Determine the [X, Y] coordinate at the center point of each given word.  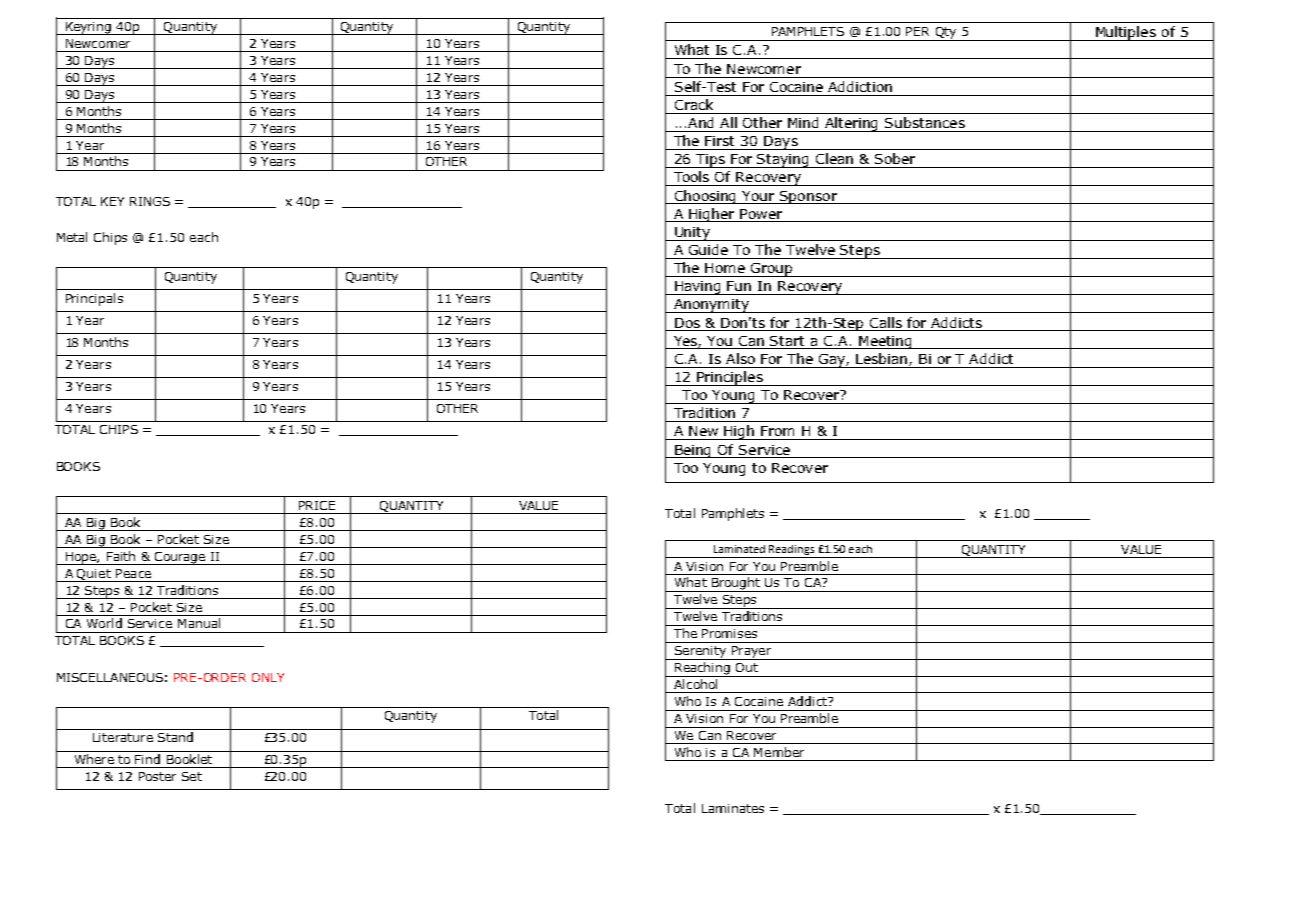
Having [698, 288]
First [719, 141]
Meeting [885, 342]
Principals [94, 299]
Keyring [88, 28]
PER [917, 31]
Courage [180, 558]
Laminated [739, 549]
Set [192, 776]
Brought [736, 584]
